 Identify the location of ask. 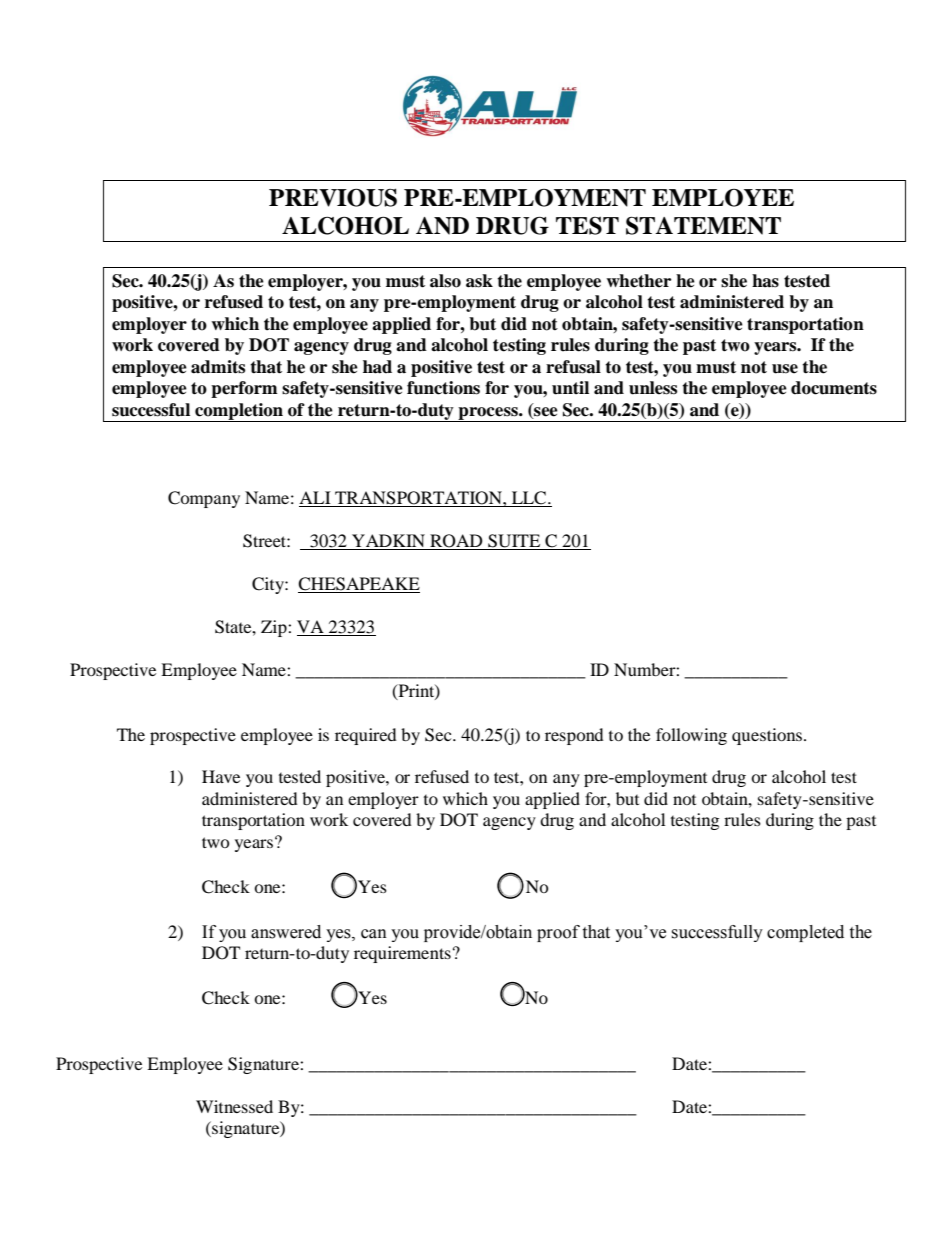
(479, 281).
